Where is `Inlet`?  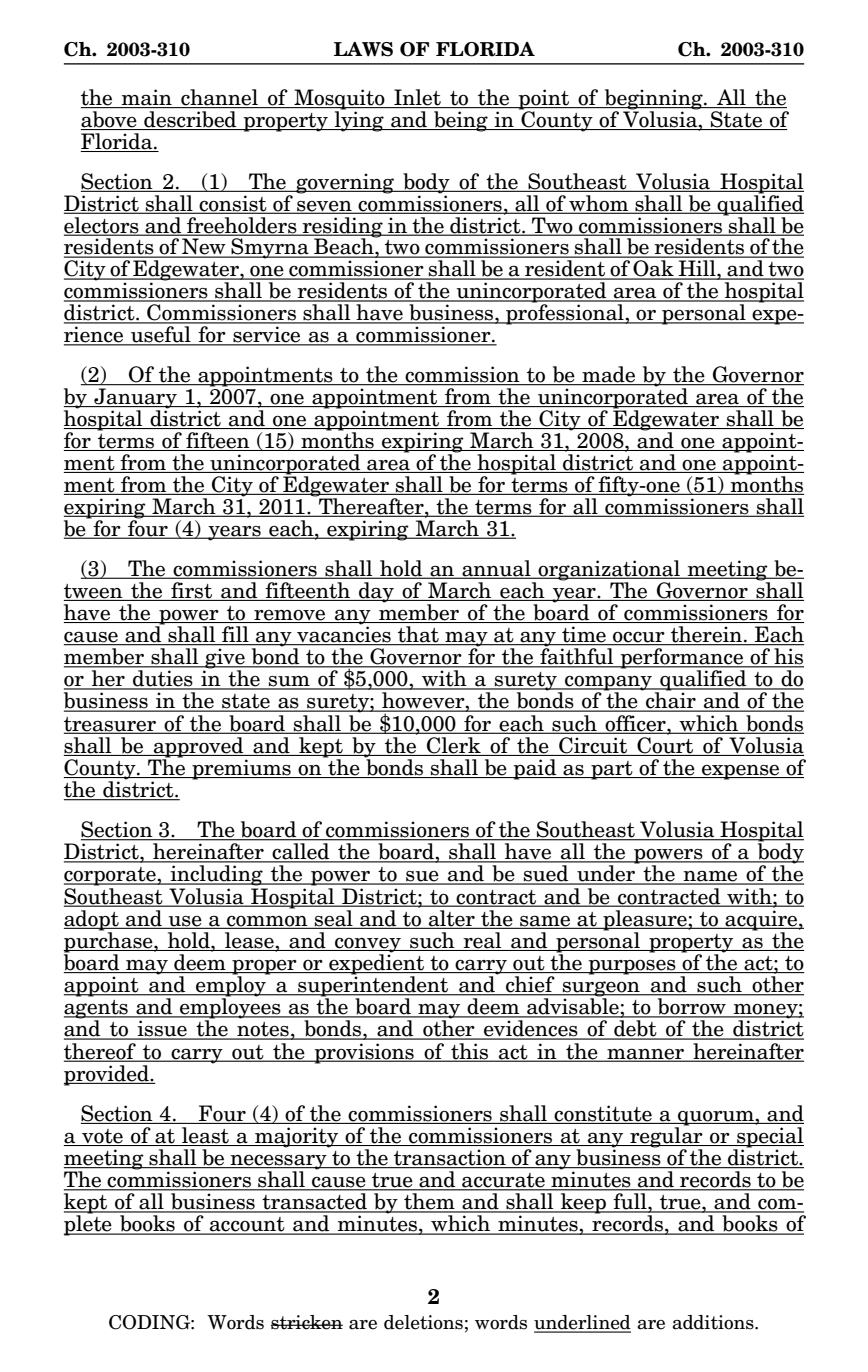 Inlet is located at coordinates (417, 98).
